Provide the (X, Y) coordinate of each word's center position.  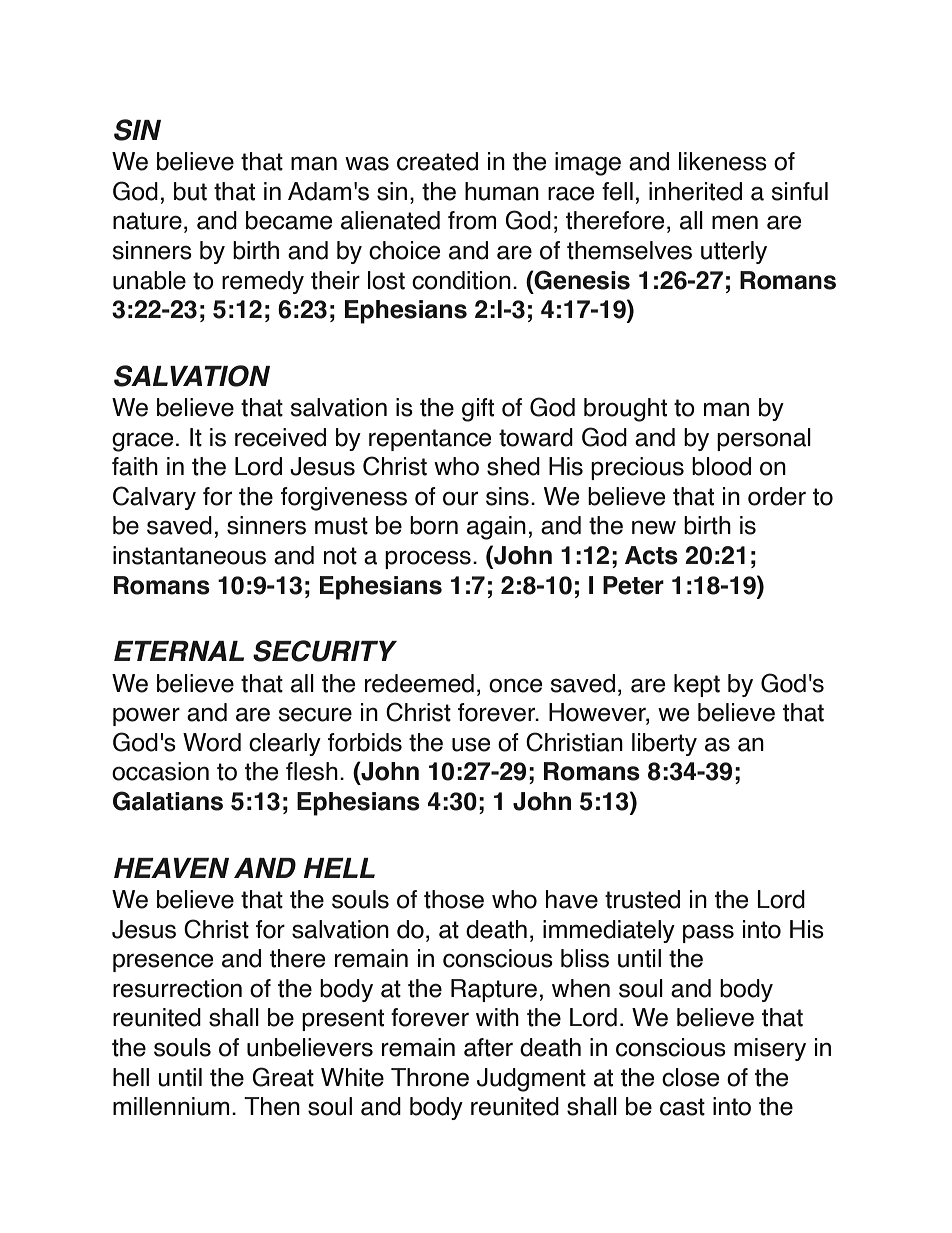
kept (697, 685)
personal (764, 439)
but (190, 191)
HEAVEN (171, 868)
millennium (171, 1106)
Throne (430, 1077)
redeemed (419, 683)
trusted (642, 899)
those (454, 899)
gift (478, 410)
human (502, 191)
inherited (695, 191)
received (280, 437)
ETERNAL (179, 651)
